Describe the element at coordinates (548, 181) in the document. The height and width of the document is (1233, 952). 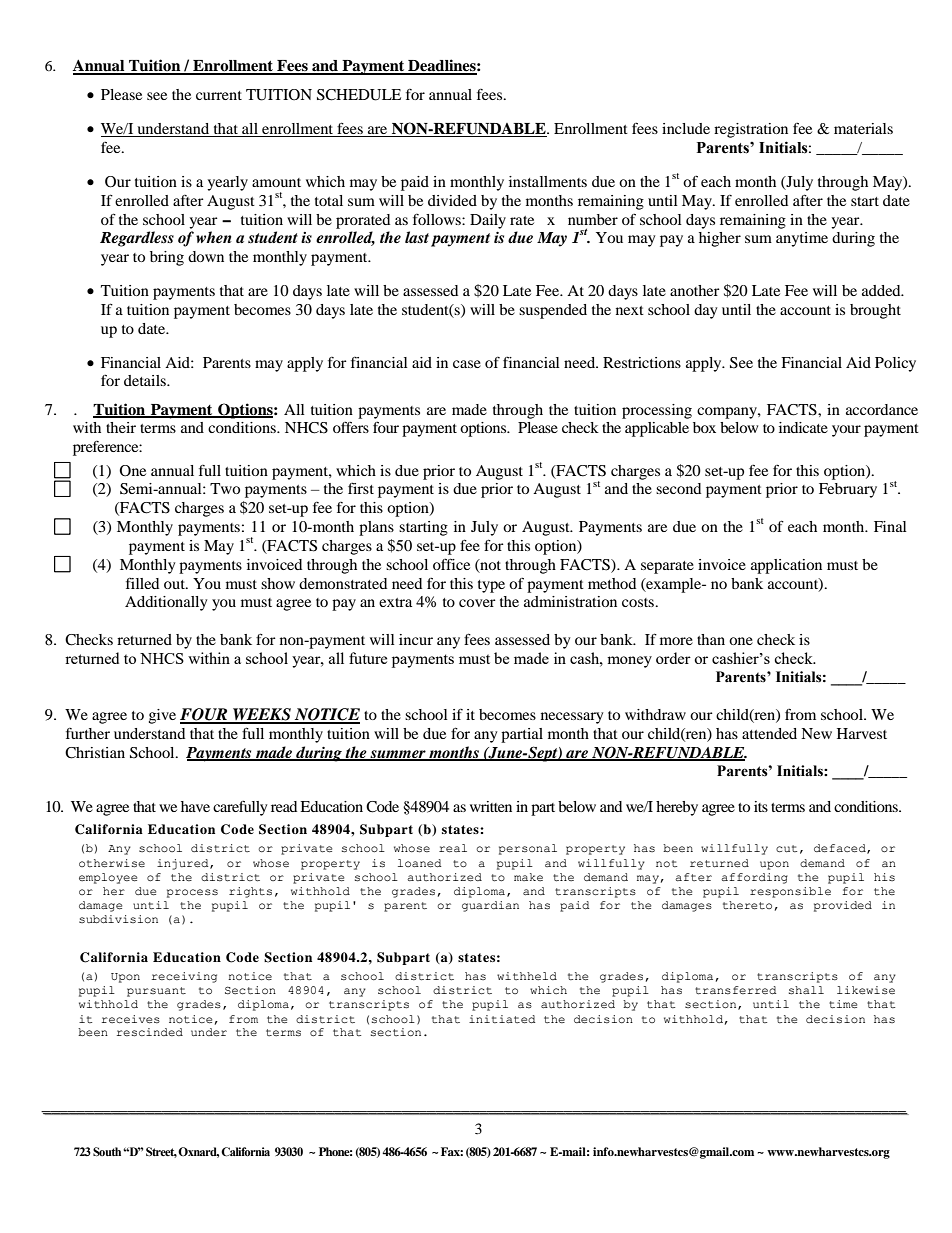
I see `installments` at that location.
